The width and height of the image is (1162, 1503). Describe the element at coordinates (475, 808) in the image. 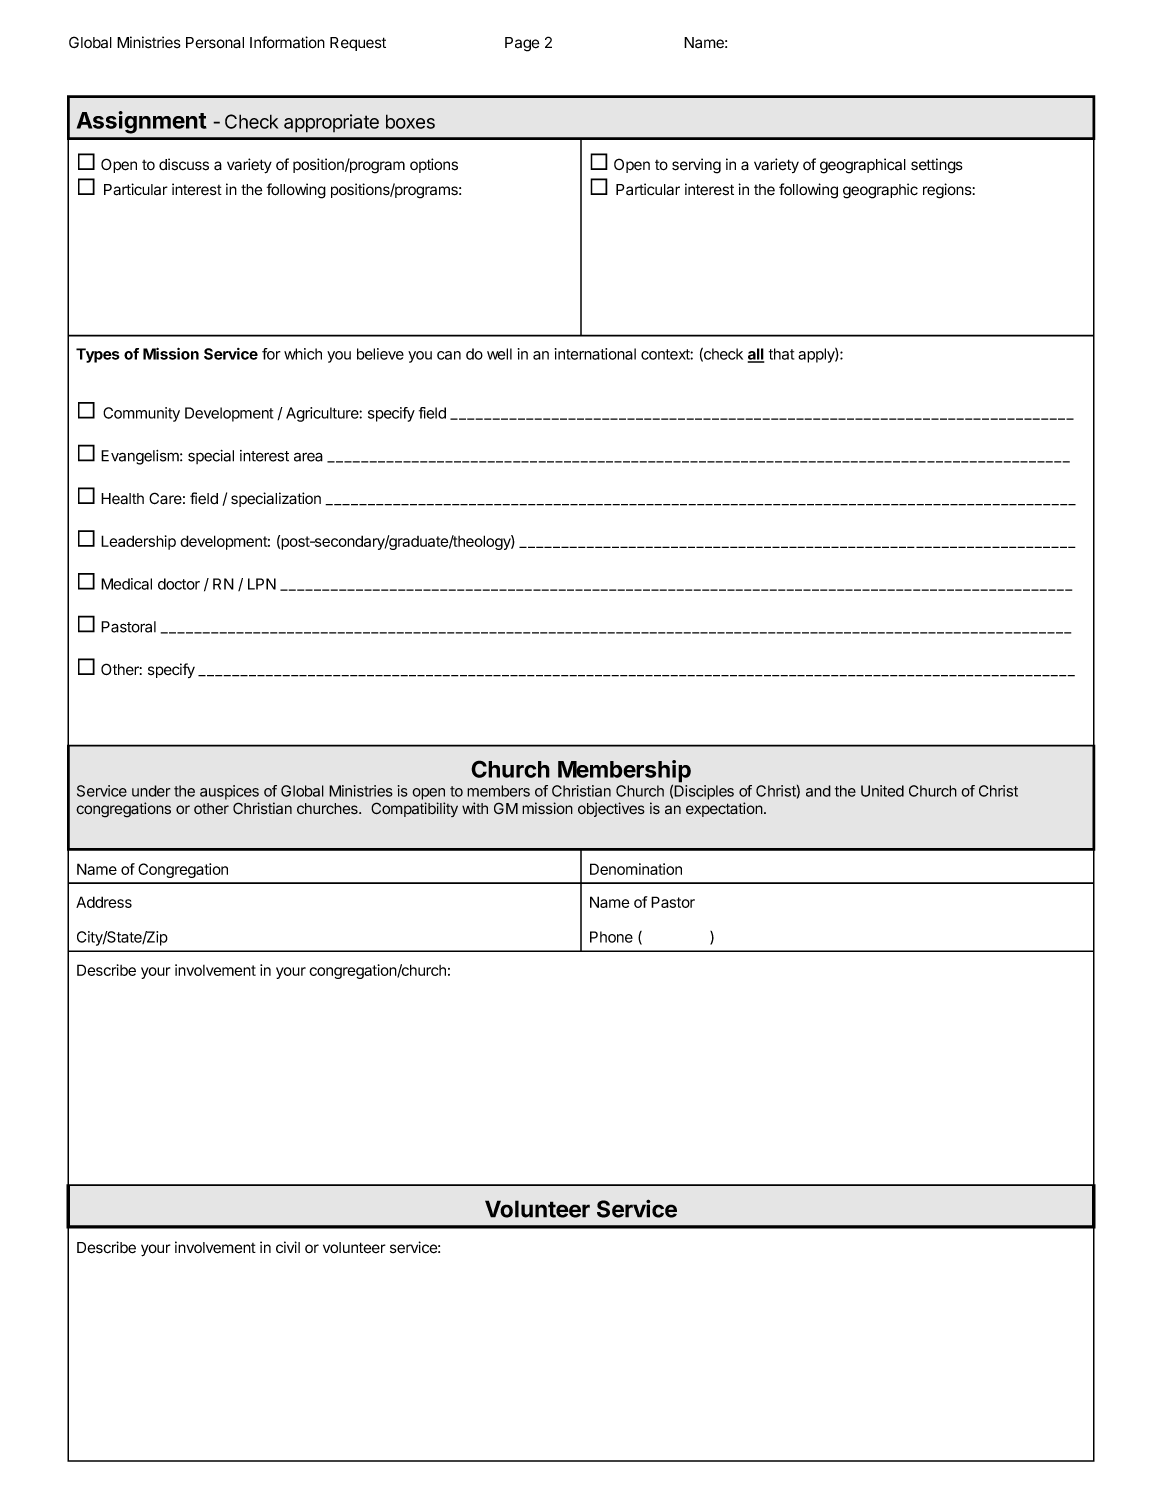

I see `with` at that location.
